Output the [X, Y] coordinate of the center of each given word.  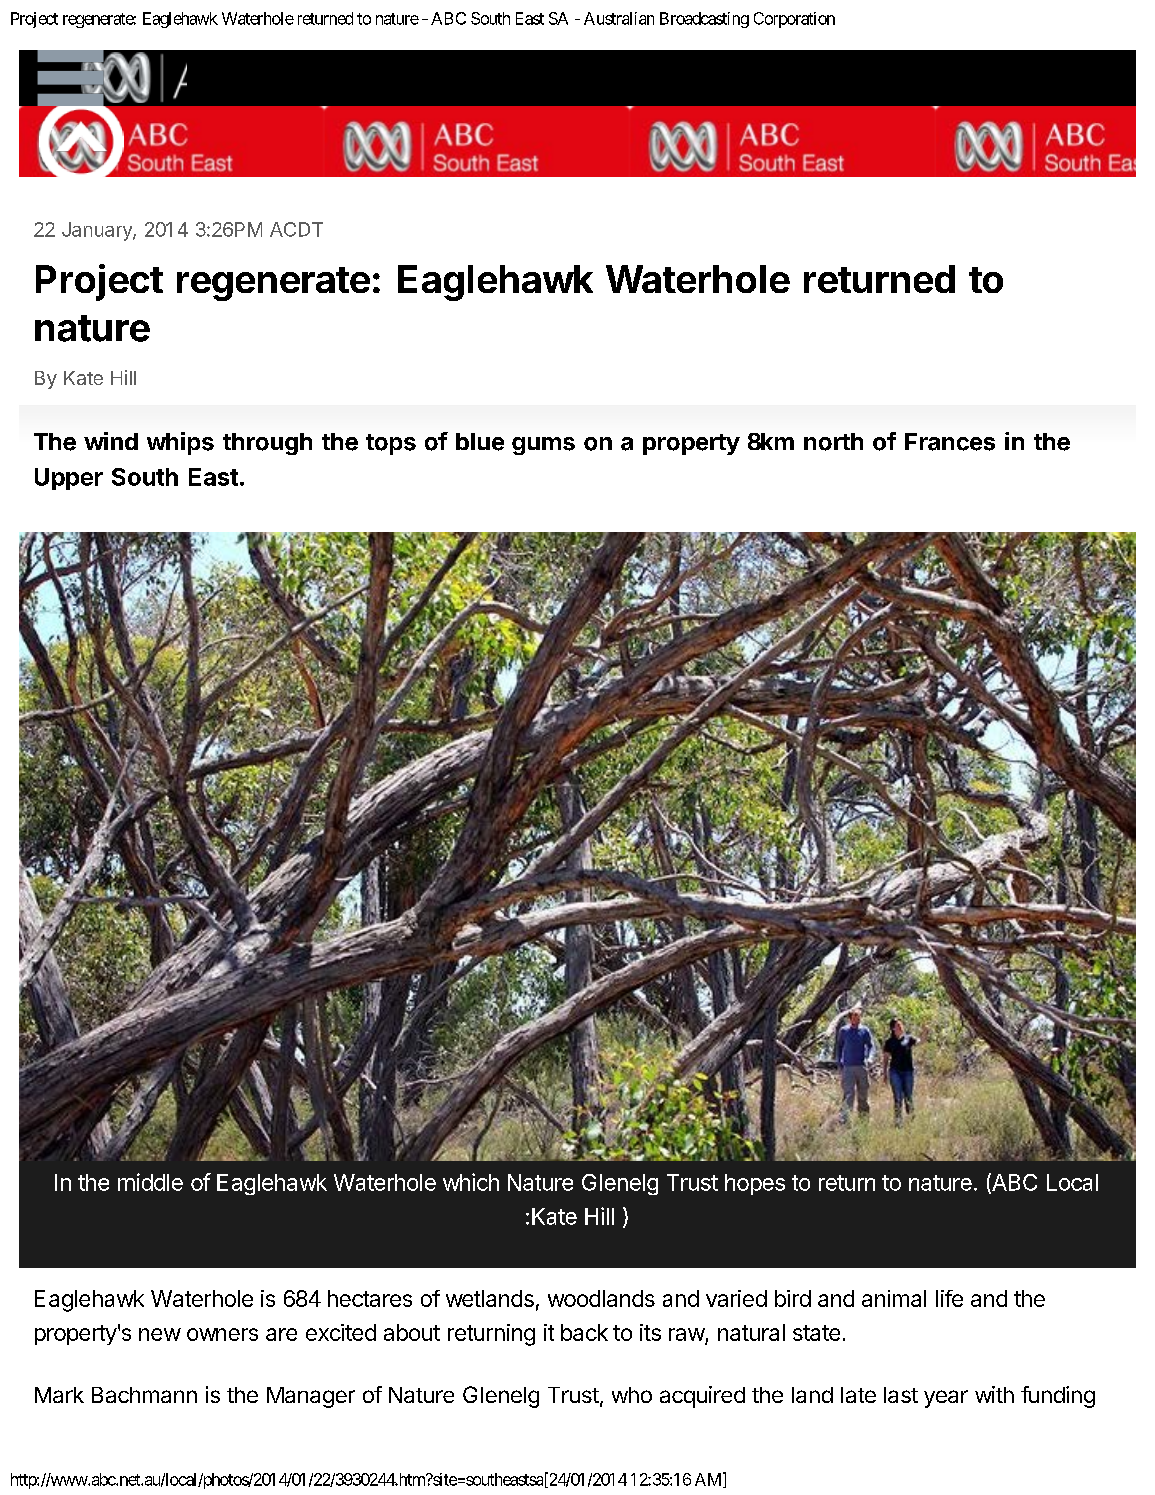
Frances [950, 442]
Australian [619, 18]
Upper [69, 479]
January [98, 231]
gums [543, 446]
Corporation [794, 20]
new [160, 1334]
